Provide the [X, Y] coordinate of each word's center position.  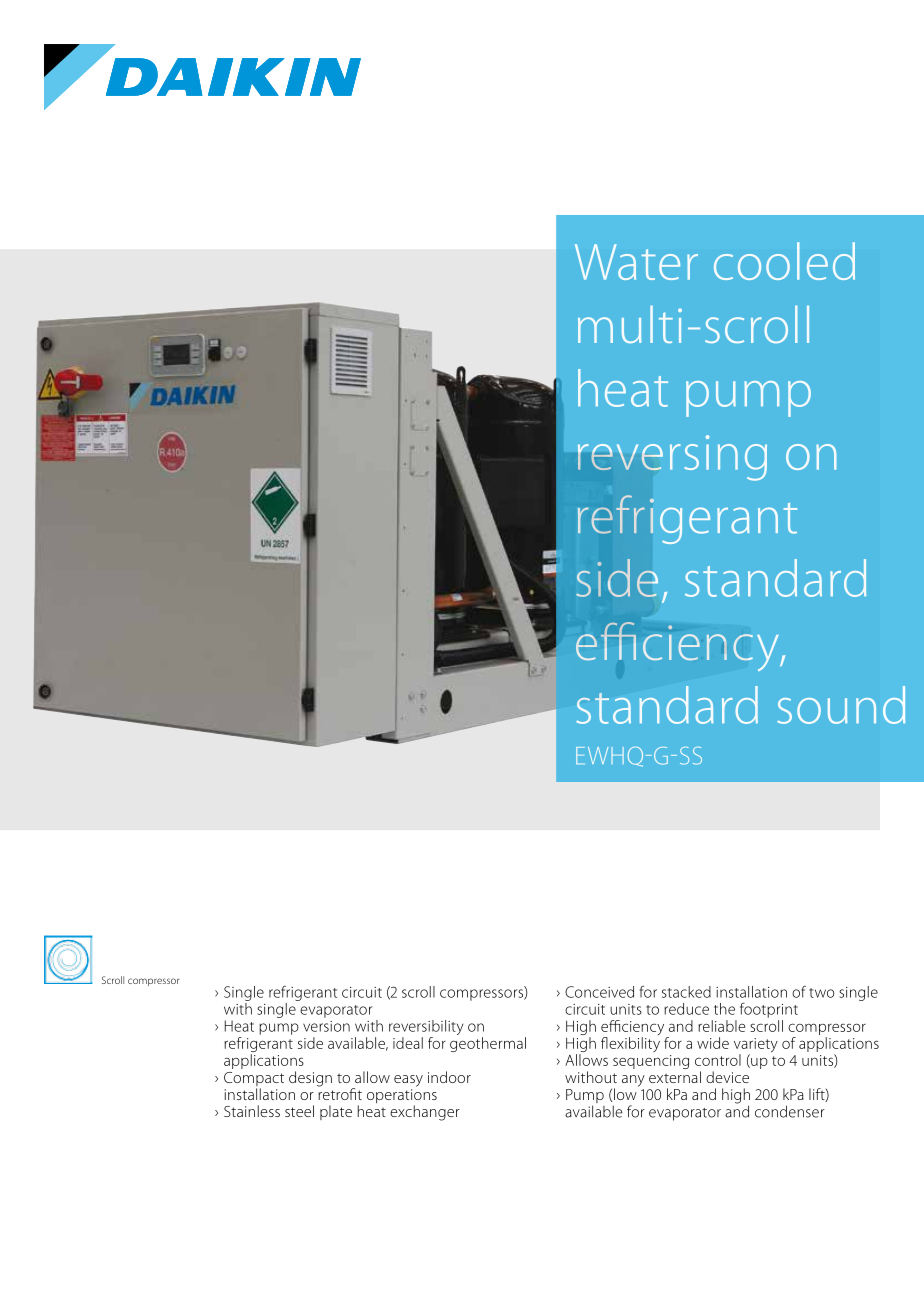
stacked [686, 992]
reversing [672, 458]
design [310, 1079]
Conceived [599, 992]
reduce [686, 1009]
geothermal [488, 1044]
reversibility [426, 1029]
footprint [769, 1010]
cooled [784, 261]
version [326, 1026]
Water [636, 262]
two [822, 993]
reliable [721, 1026]
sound [841, 705]
